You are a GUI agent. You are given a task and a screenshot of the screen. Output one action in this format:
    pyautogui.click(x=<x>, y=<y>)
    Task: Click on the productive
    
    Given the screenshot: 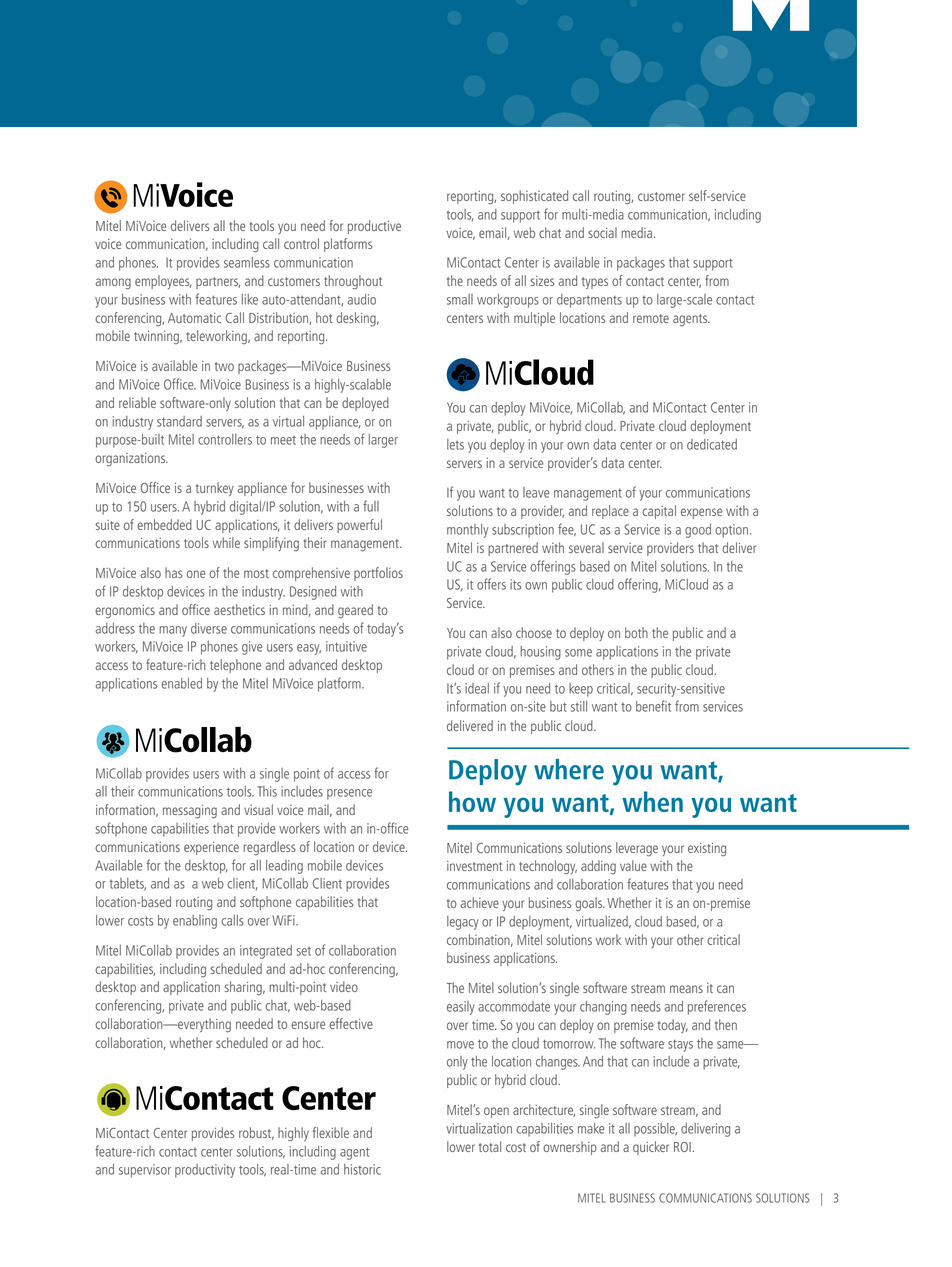 What is the action you would take?
    pyautogui.click(x=374, y=227)
